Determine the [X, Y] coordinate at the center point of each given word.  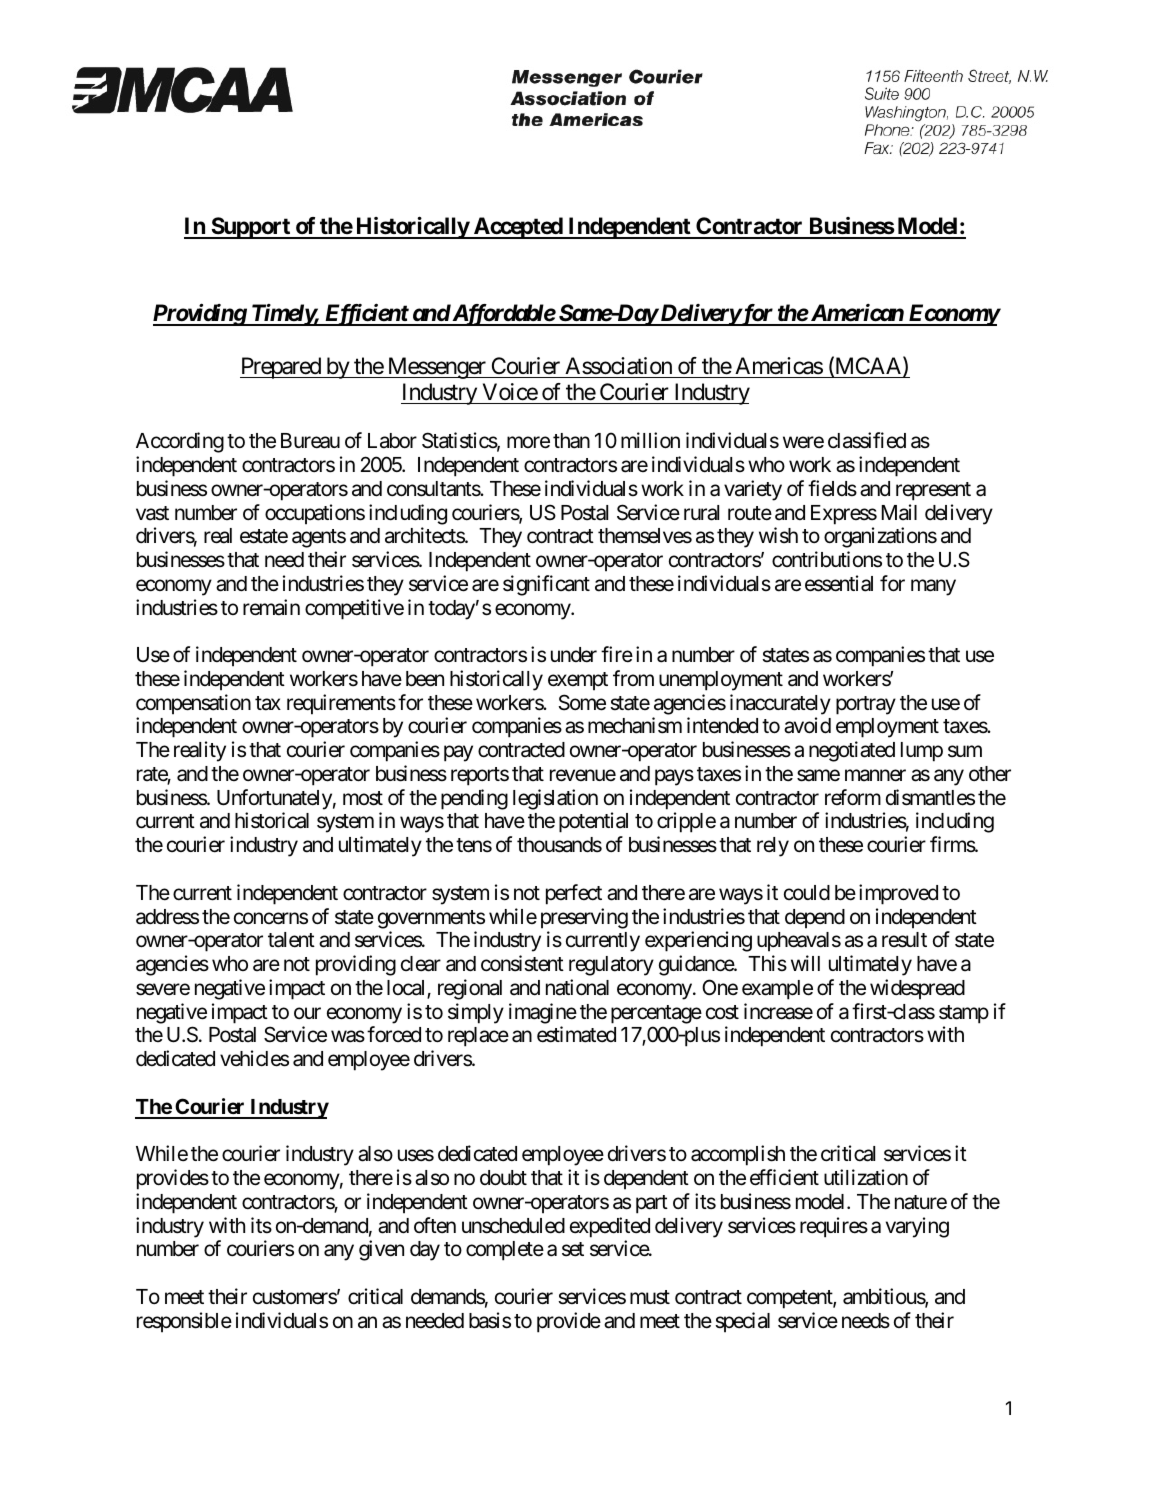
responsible [184, 1322]
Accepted [517, 228]
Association [618, 366]
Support [250, 228]
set [573, 1249]
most [363, 798]
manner [875, 775]
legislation [555, 799]
